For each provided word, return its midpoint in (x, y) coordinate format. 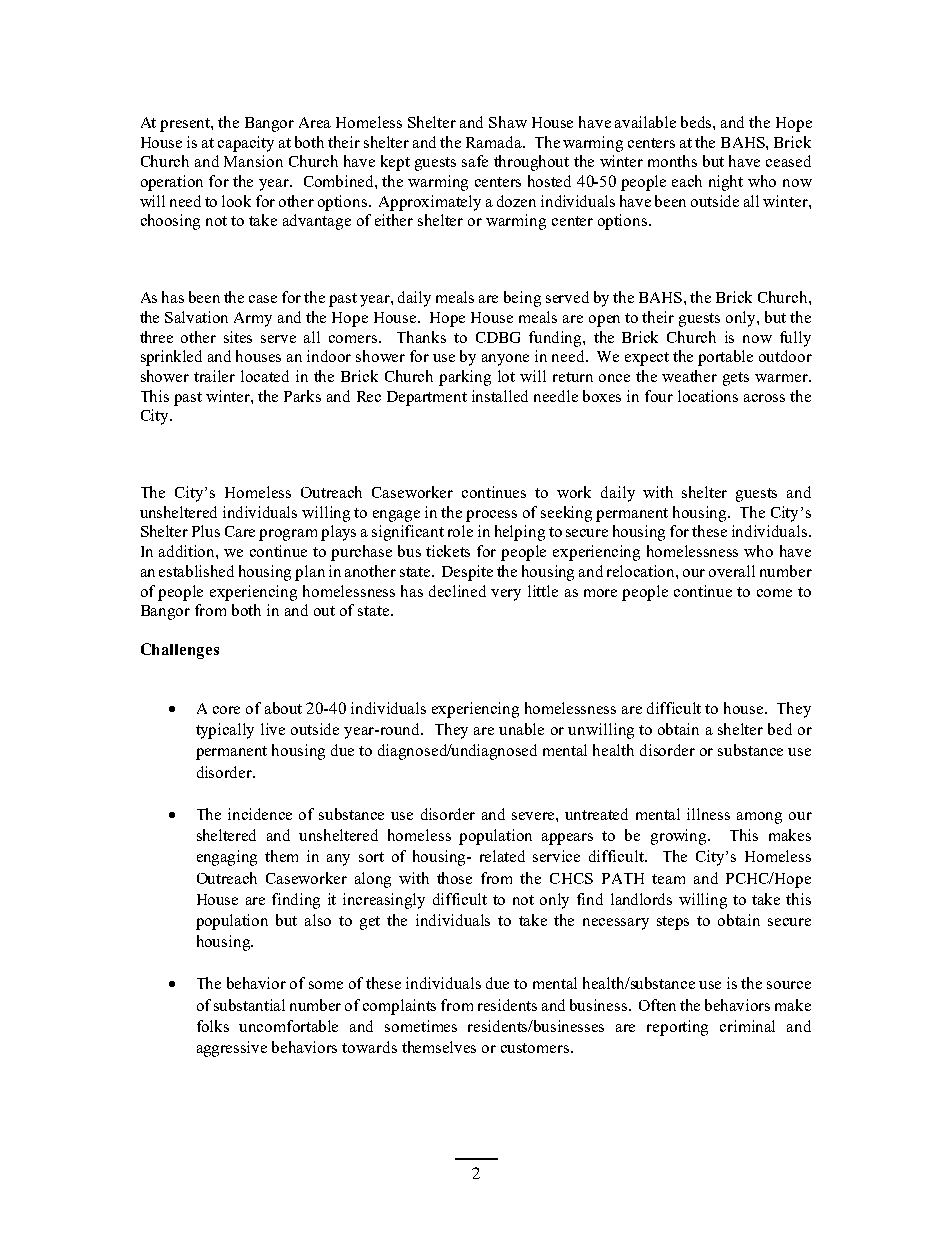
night (726, 183)
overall (732, 571)
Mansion (253, 161)
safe (475, 161)
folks (213, 1026)
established (196, 571)
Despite (467, 573)
